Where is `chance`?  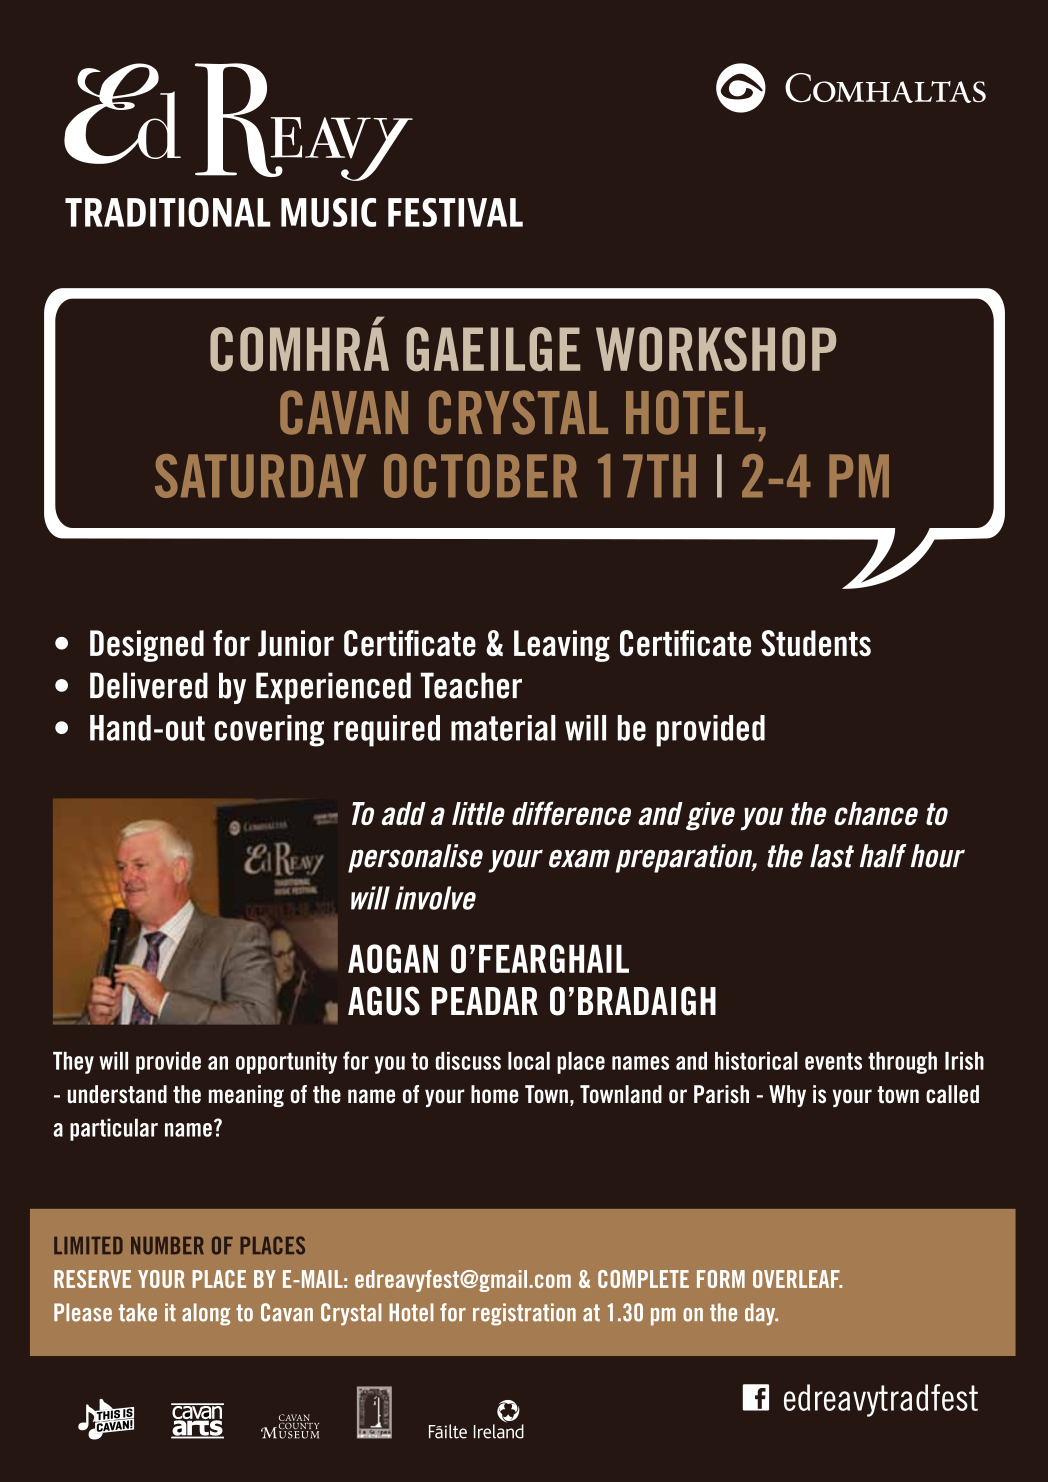 chance is located at coordinates (876, 813).
